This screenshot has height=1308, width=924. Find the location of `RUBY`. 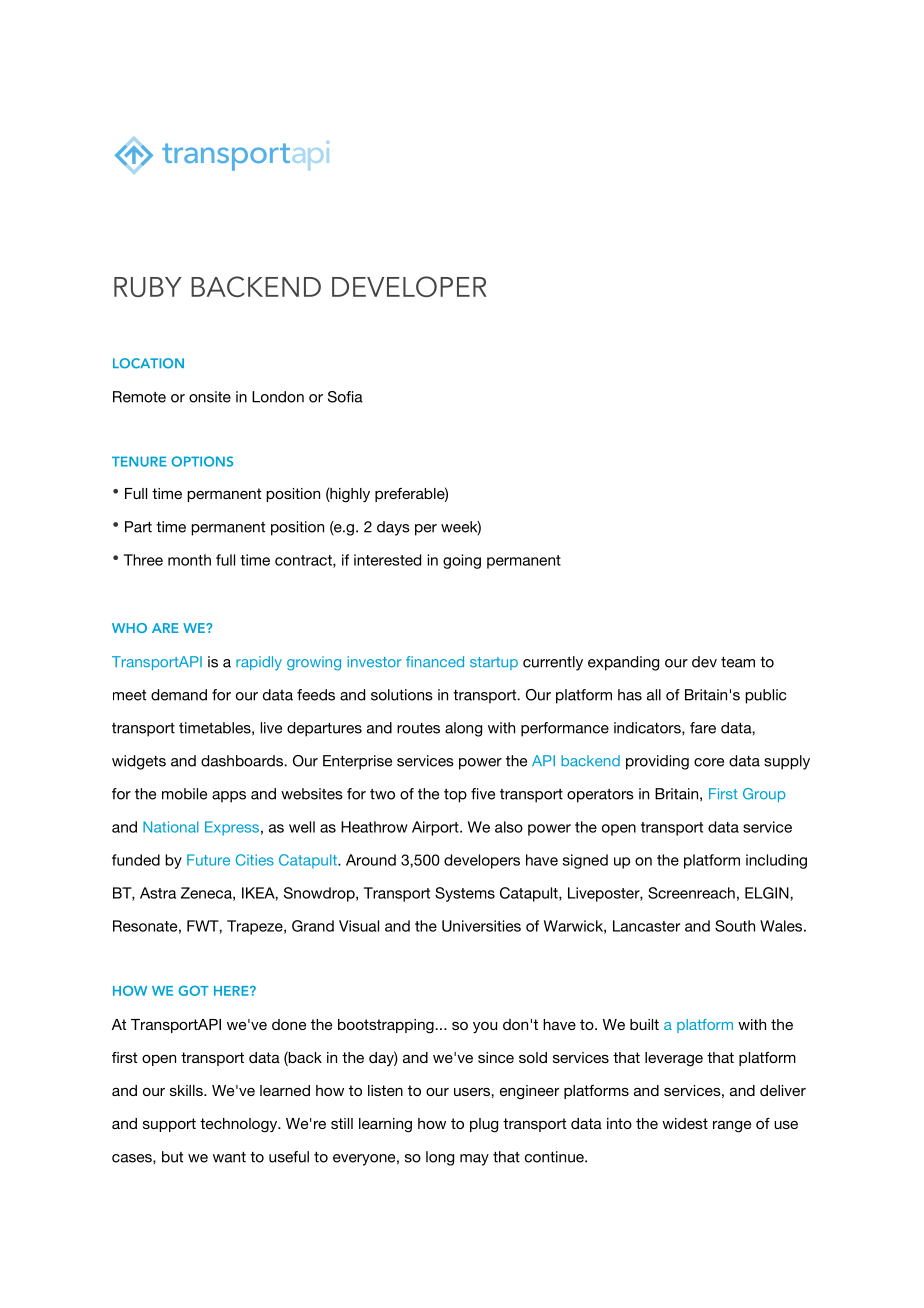

RUBY is located at coordinates (148, 287).
